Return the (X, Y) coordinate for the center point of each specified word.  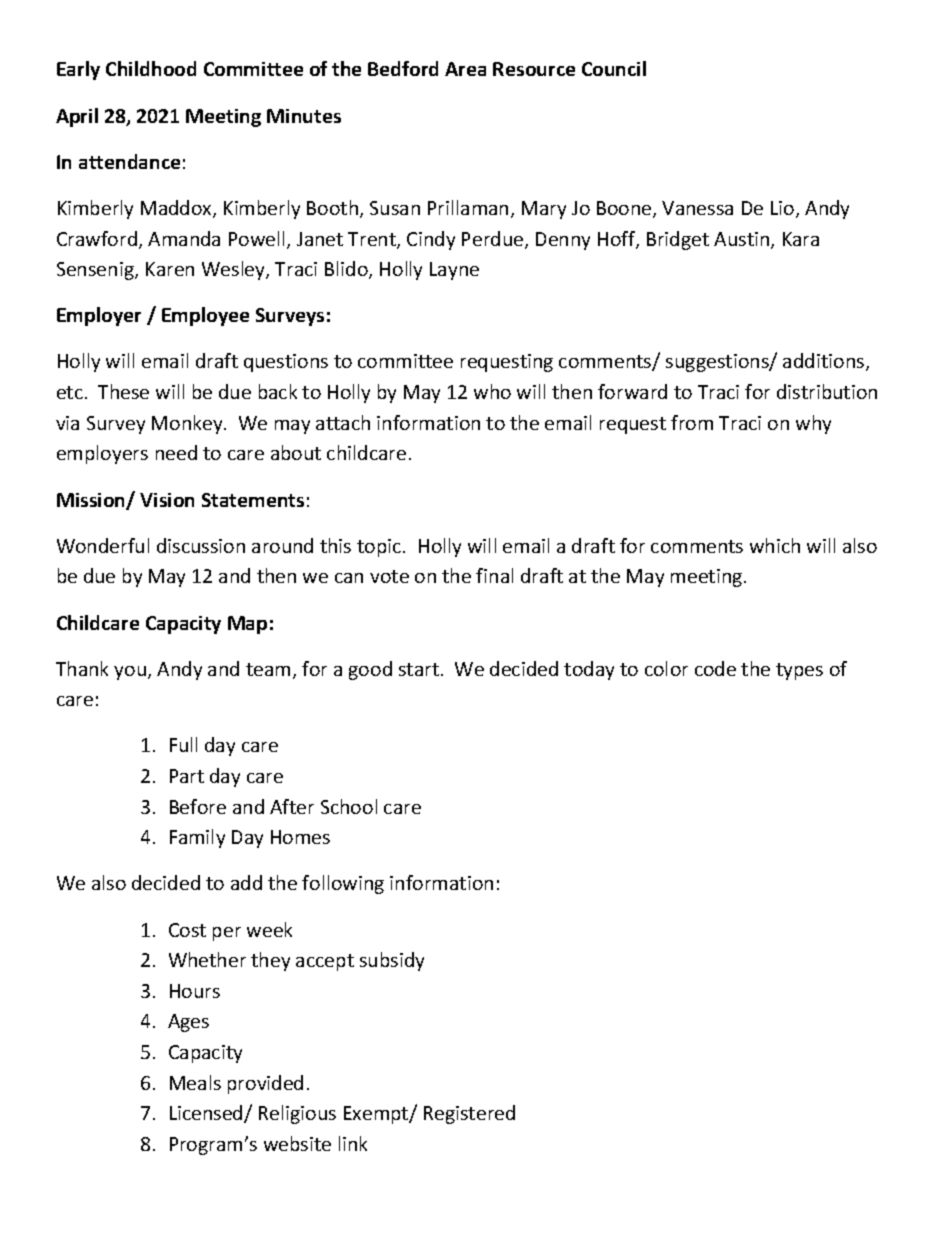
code (715, 668)
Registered (469, 1114)
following (343, 884)
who (492, 391)
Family (197, 838)
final (494, 575)
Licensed (207, 1114)
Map (247, 625)
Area (465, 69)
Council (614, 68)
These (123, 391)
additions (825, 362)
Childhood (151, 68)
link (353, 1143)
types (799, 671)
